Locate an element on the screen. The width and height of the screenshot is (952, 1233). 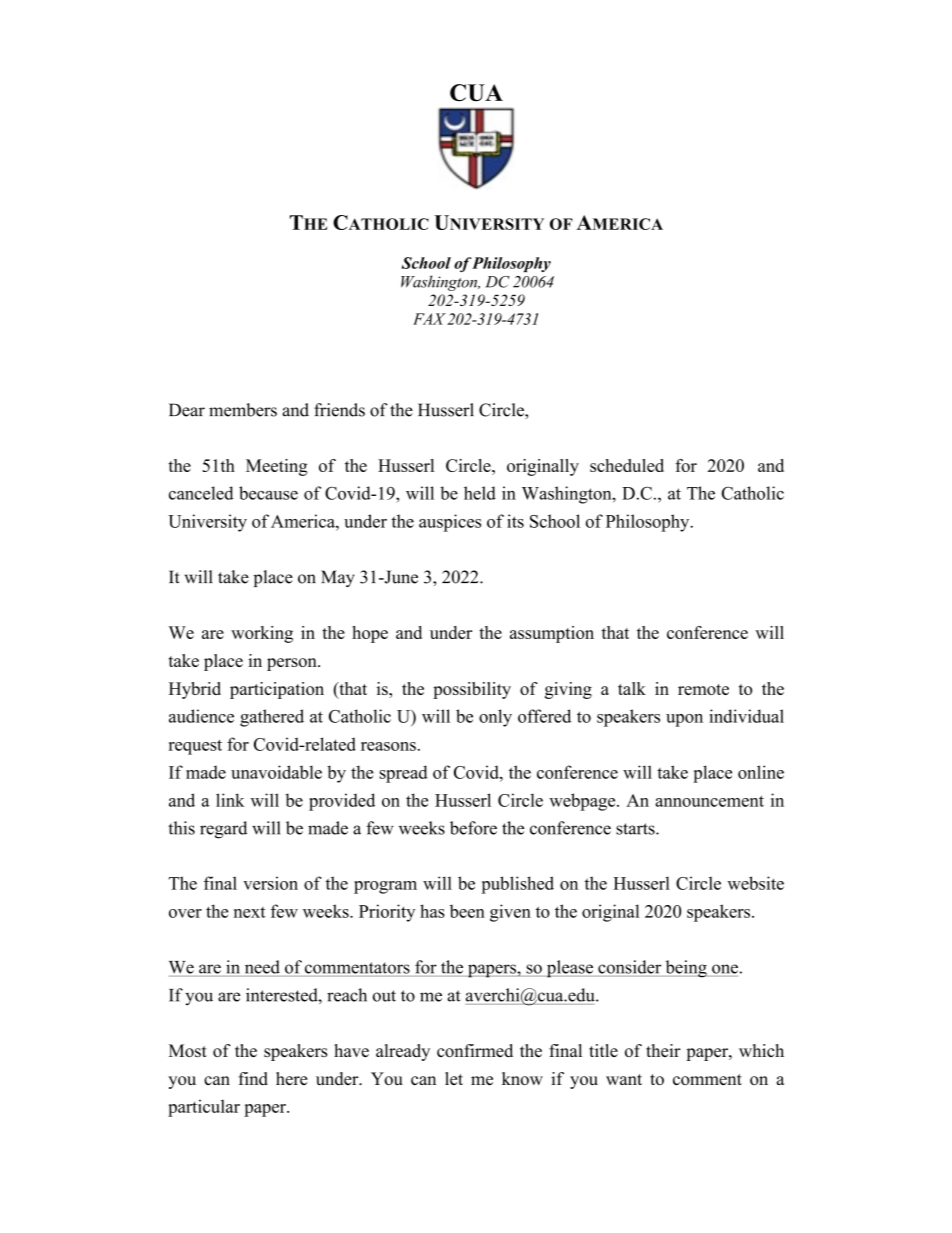
participation is located at coordinates (277, 690).
